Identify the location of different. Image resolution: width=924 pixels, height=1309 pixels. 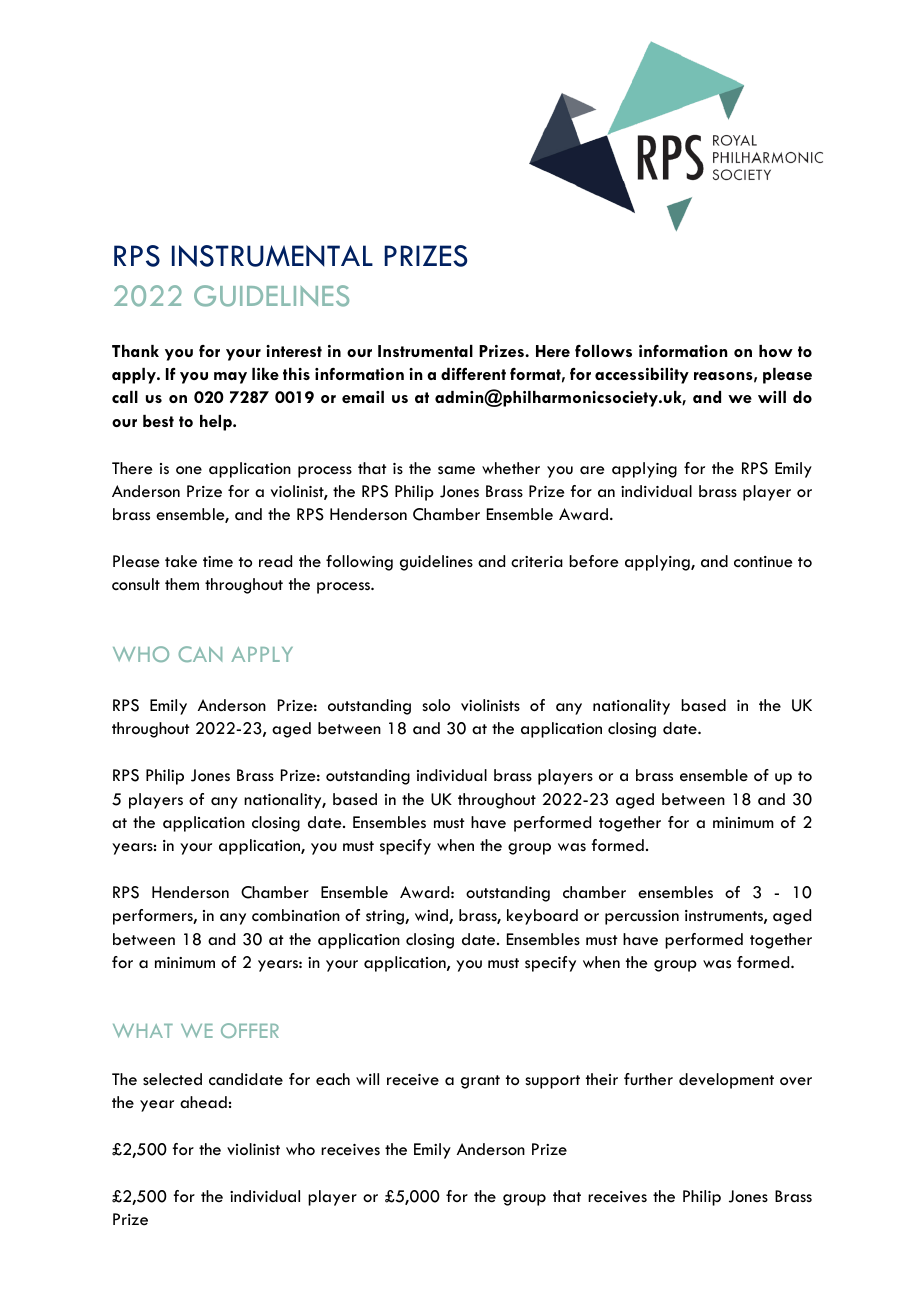
(473, 374).
